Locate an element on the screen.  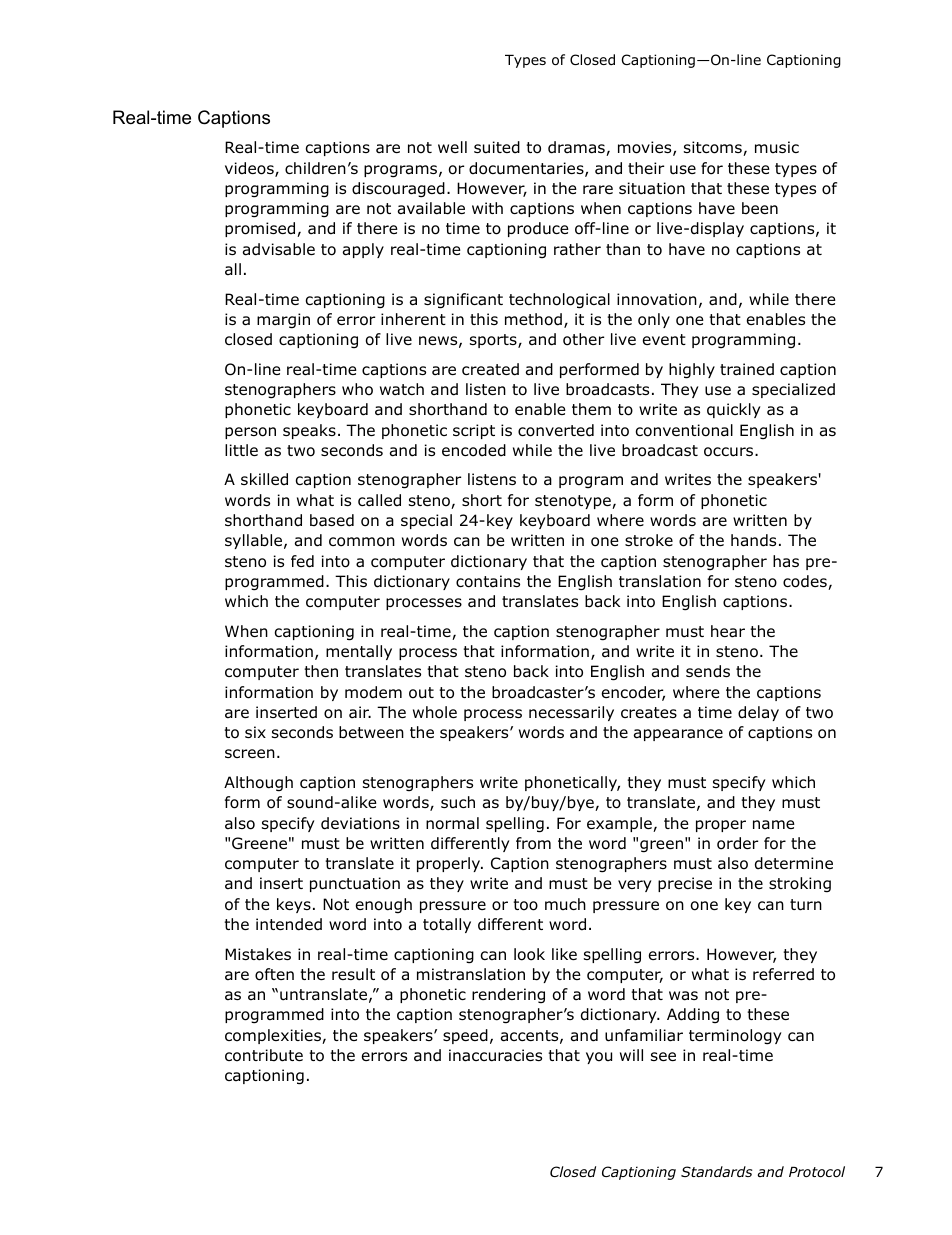
then is located at coordinates (321, 671).
